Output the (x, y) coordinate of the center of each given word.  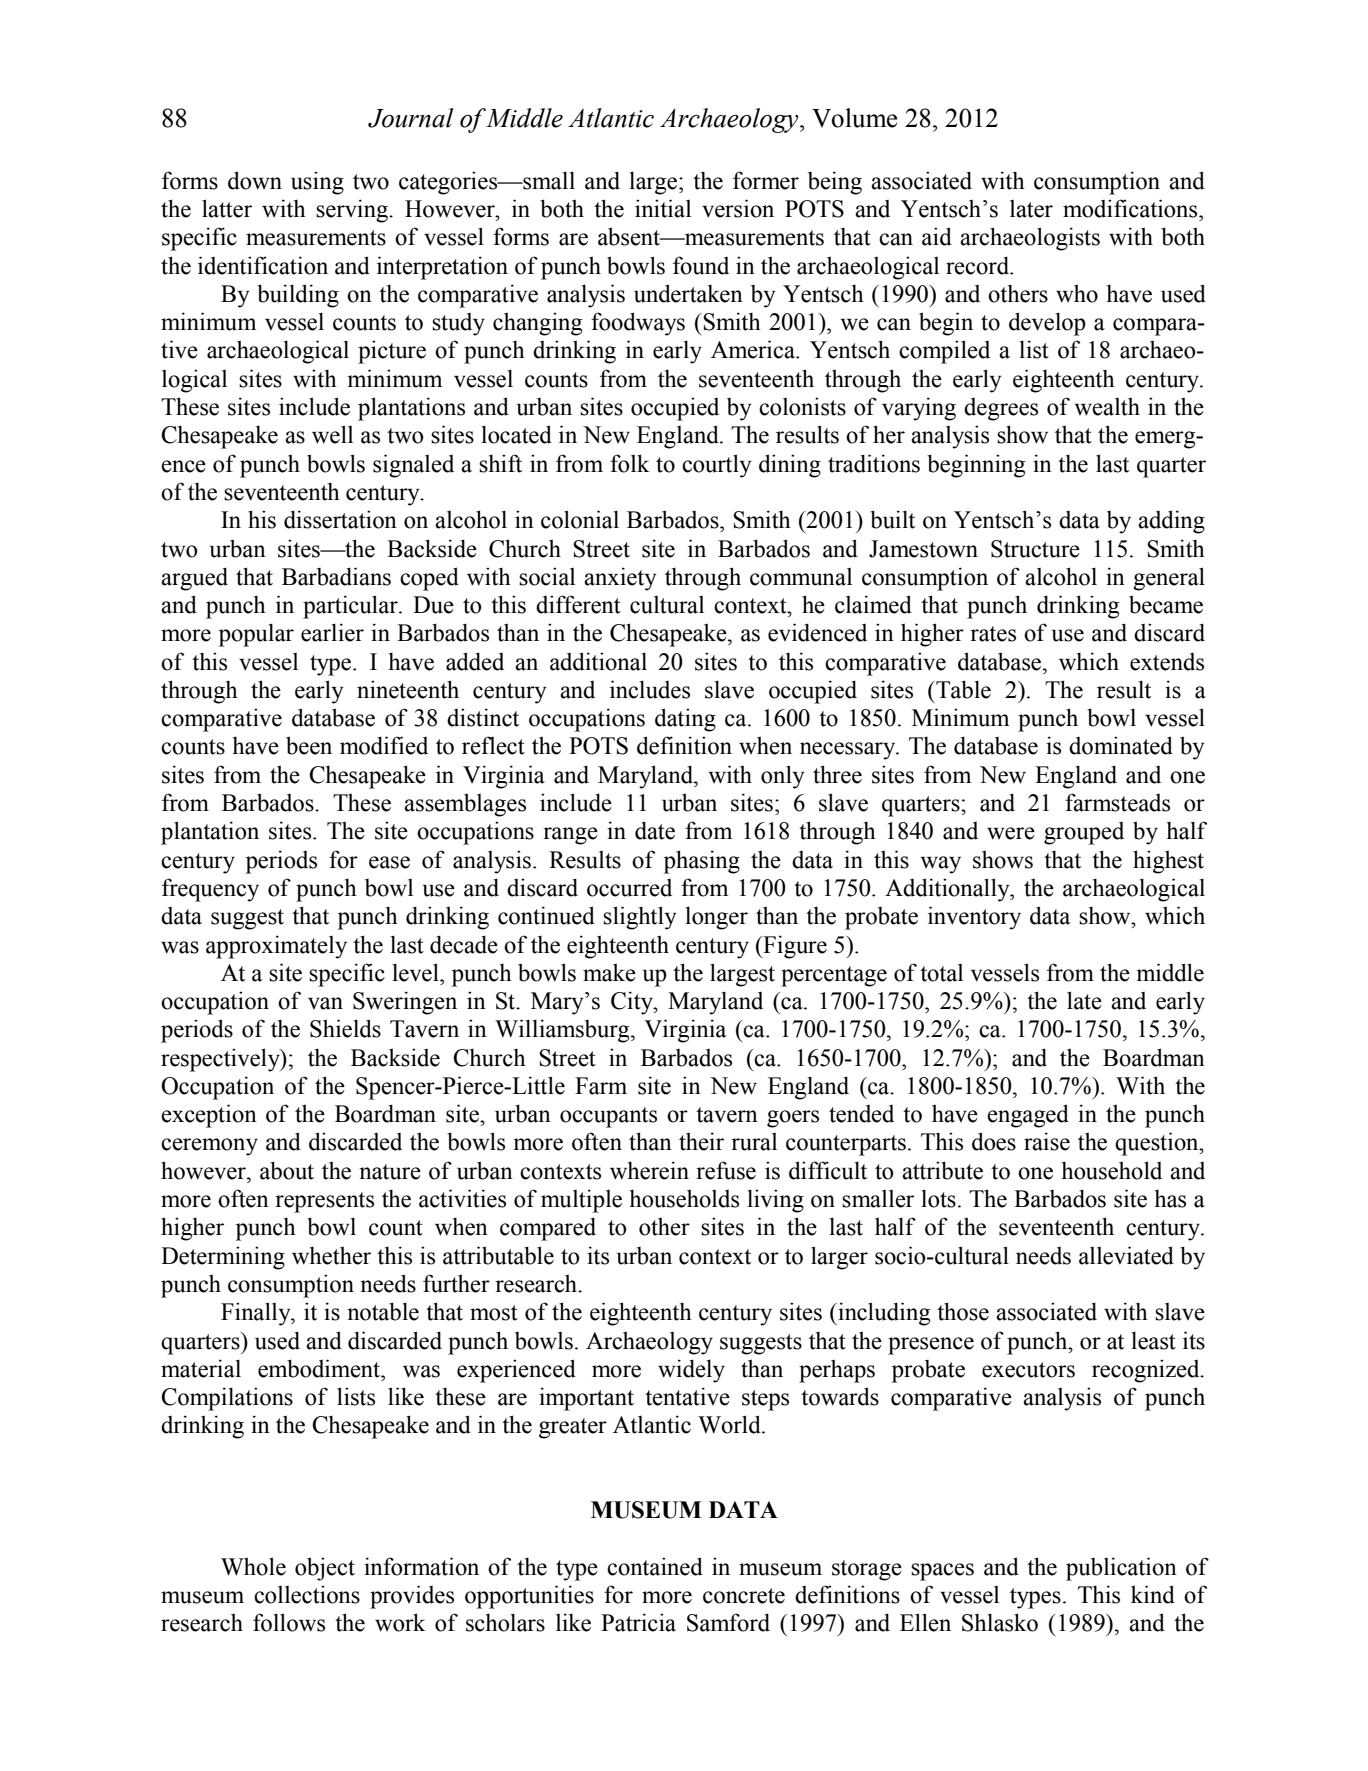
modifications (1131, 208)
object (325, 1569)
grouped (1084, 833)
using (317, 183)
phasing (702, 862)
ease (389, 862)
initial (663, 208)
